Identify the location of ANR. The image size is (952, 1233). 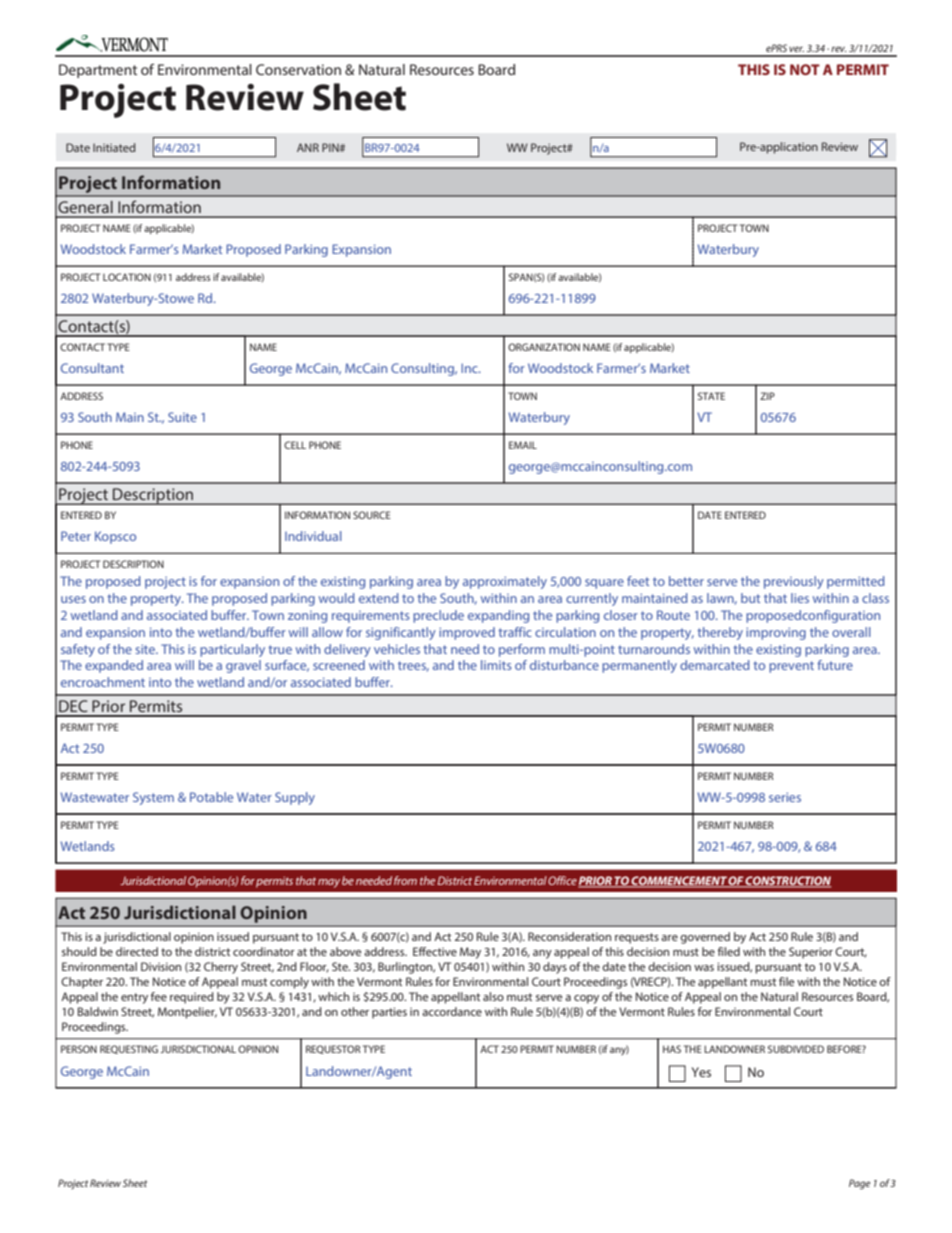
(308, 147).
